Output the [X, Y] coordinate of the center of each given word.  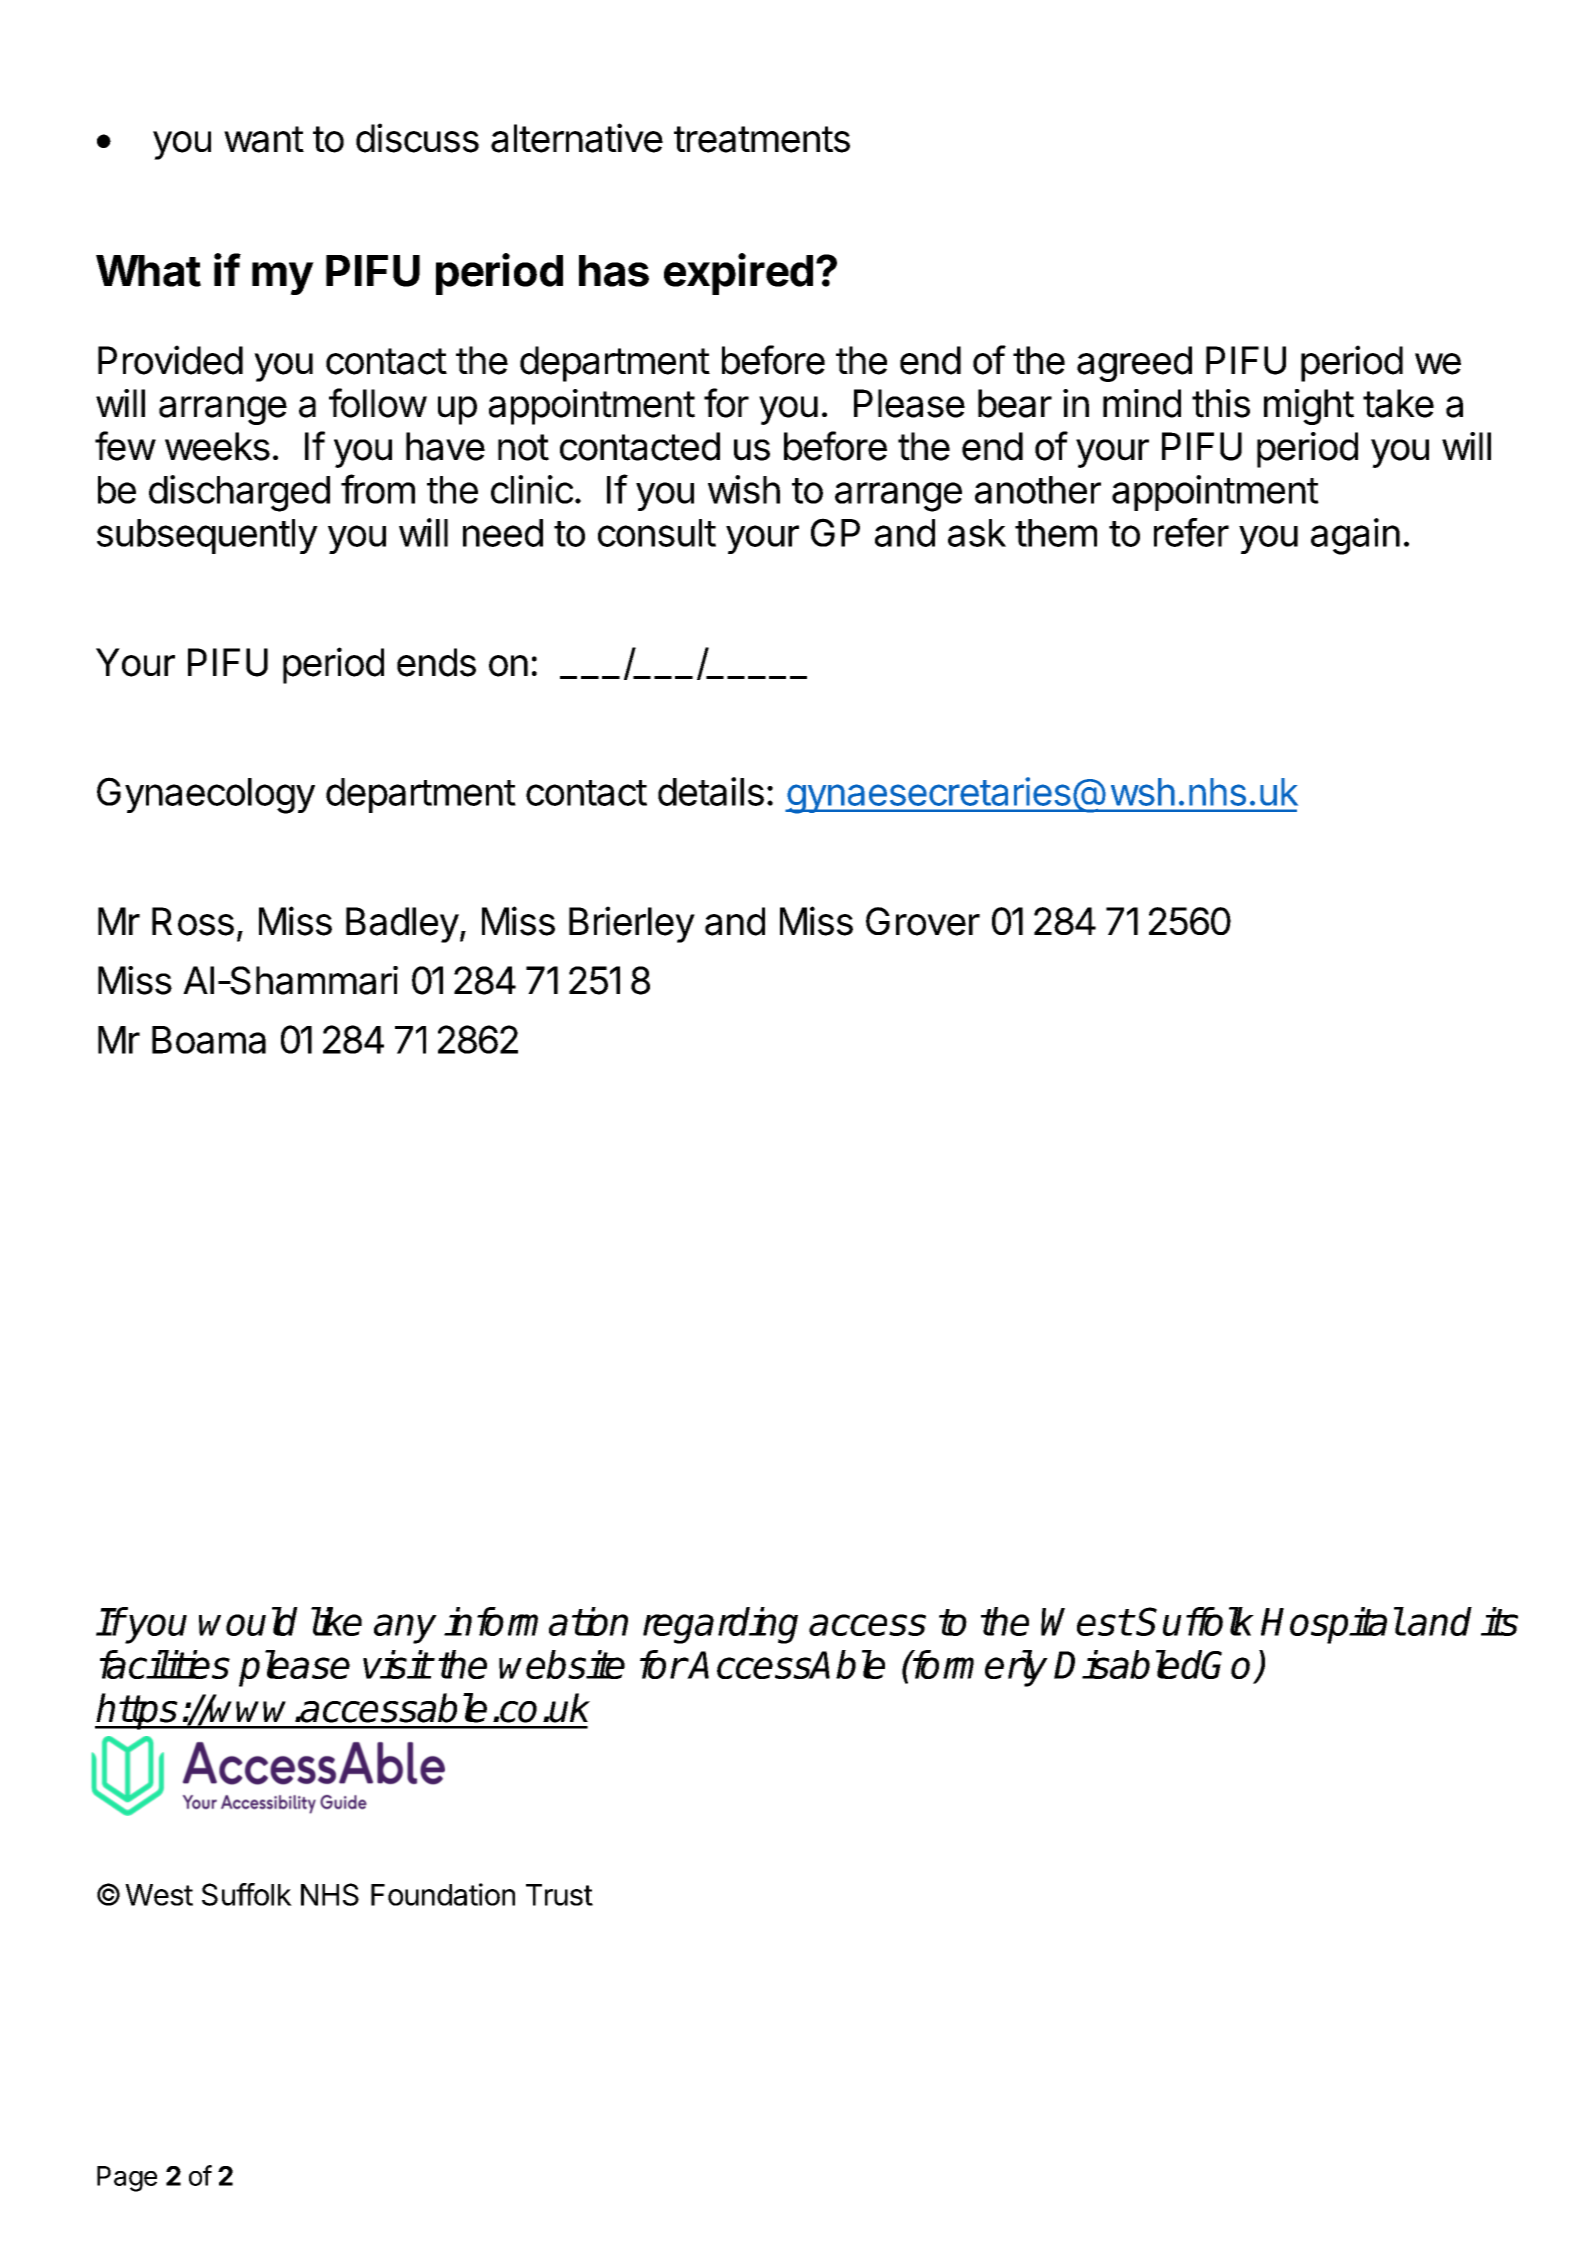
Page [127, 2179]
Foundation [443, 1894]
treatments [762, 139]
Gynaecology [206, 795]
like [336, 1621]
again [1355, 536]
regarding [720, 1625]
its [1499, 1621]
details [711, 791]
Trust [559, 1895]
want [264, 139]
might [1309, 407]
